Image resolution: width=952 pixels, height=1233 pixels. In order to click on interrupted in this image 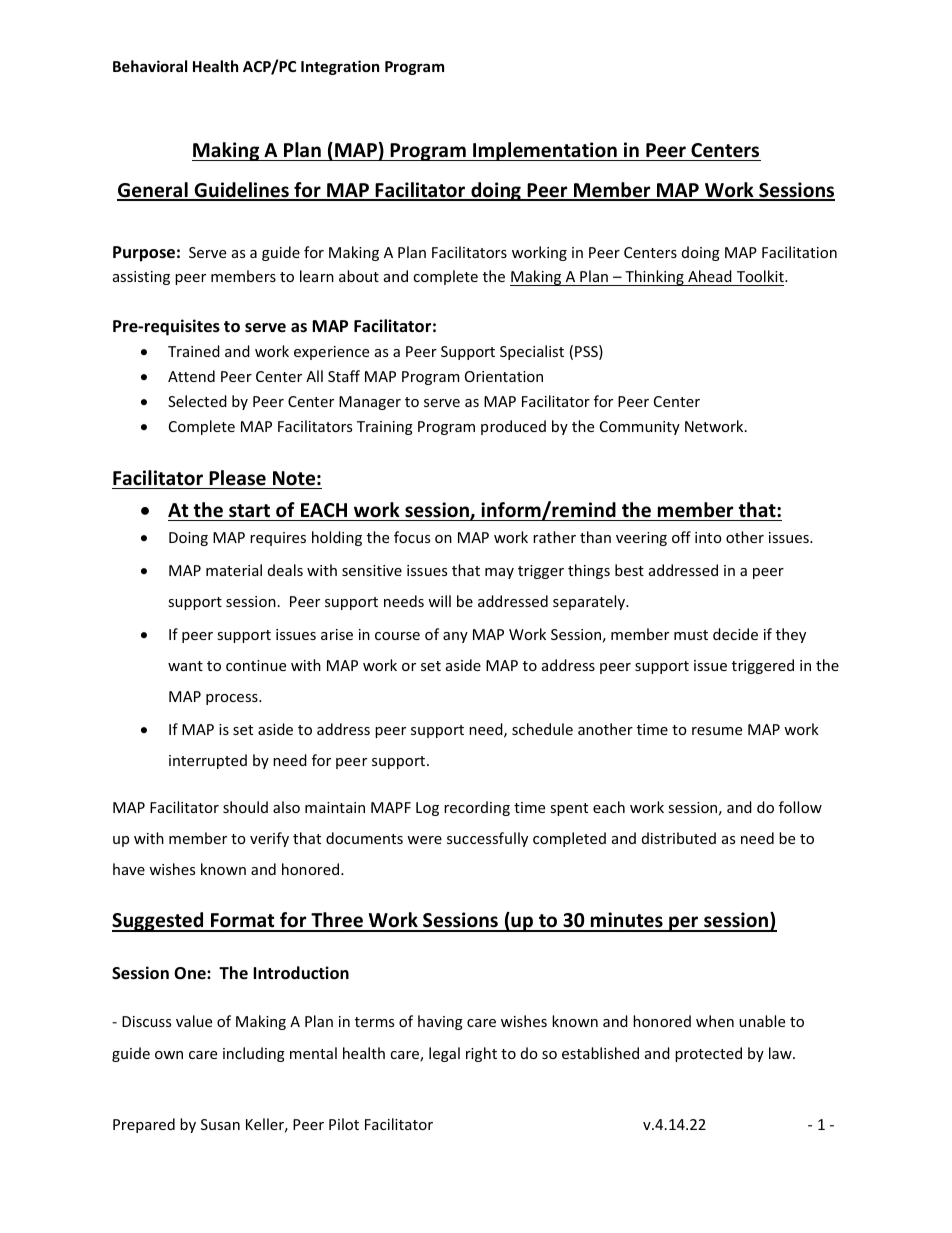, I will do `click(208, 761)`.
